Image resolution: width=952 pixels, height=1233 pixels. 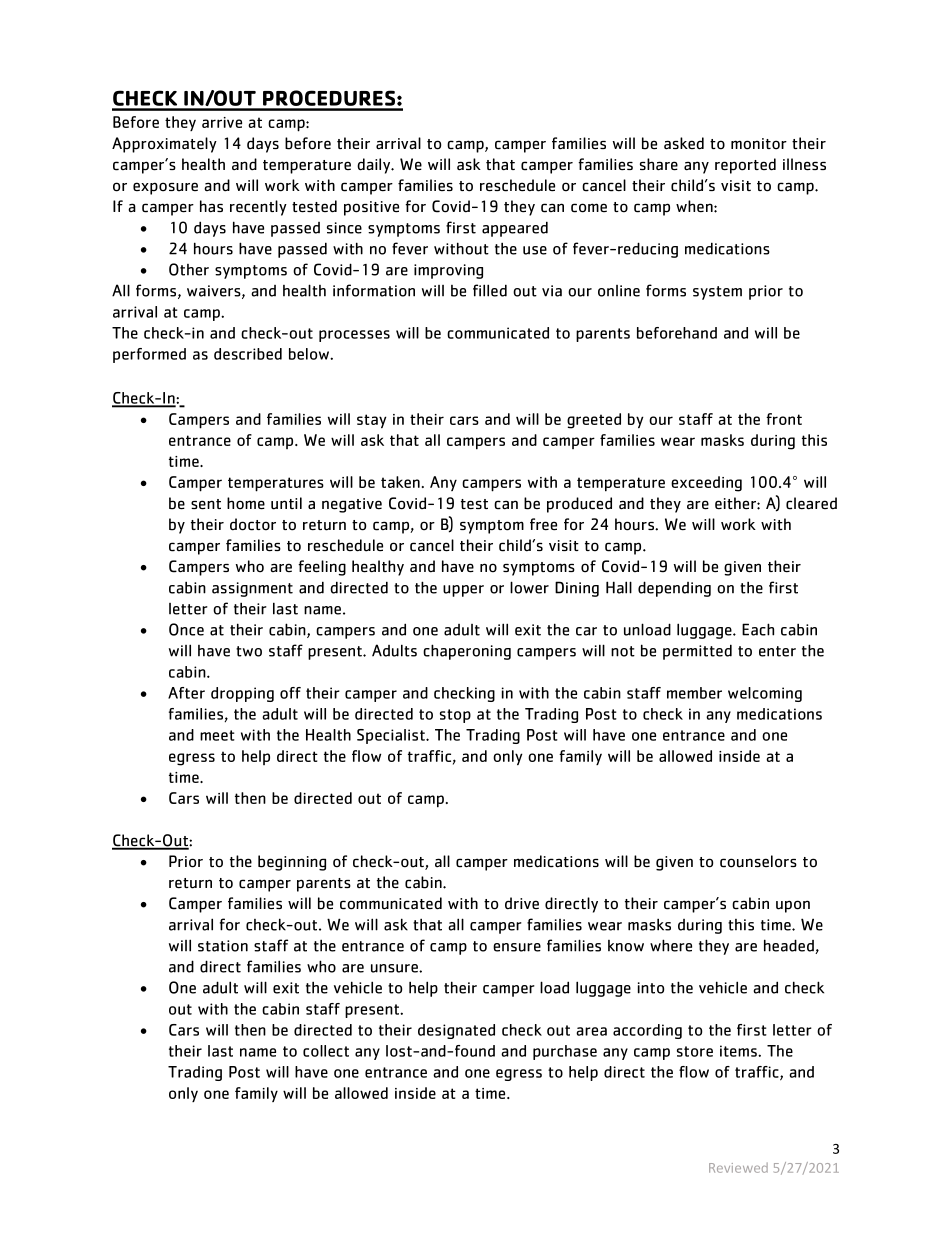 I want to click on collect, so click(x=326, y=1051).
